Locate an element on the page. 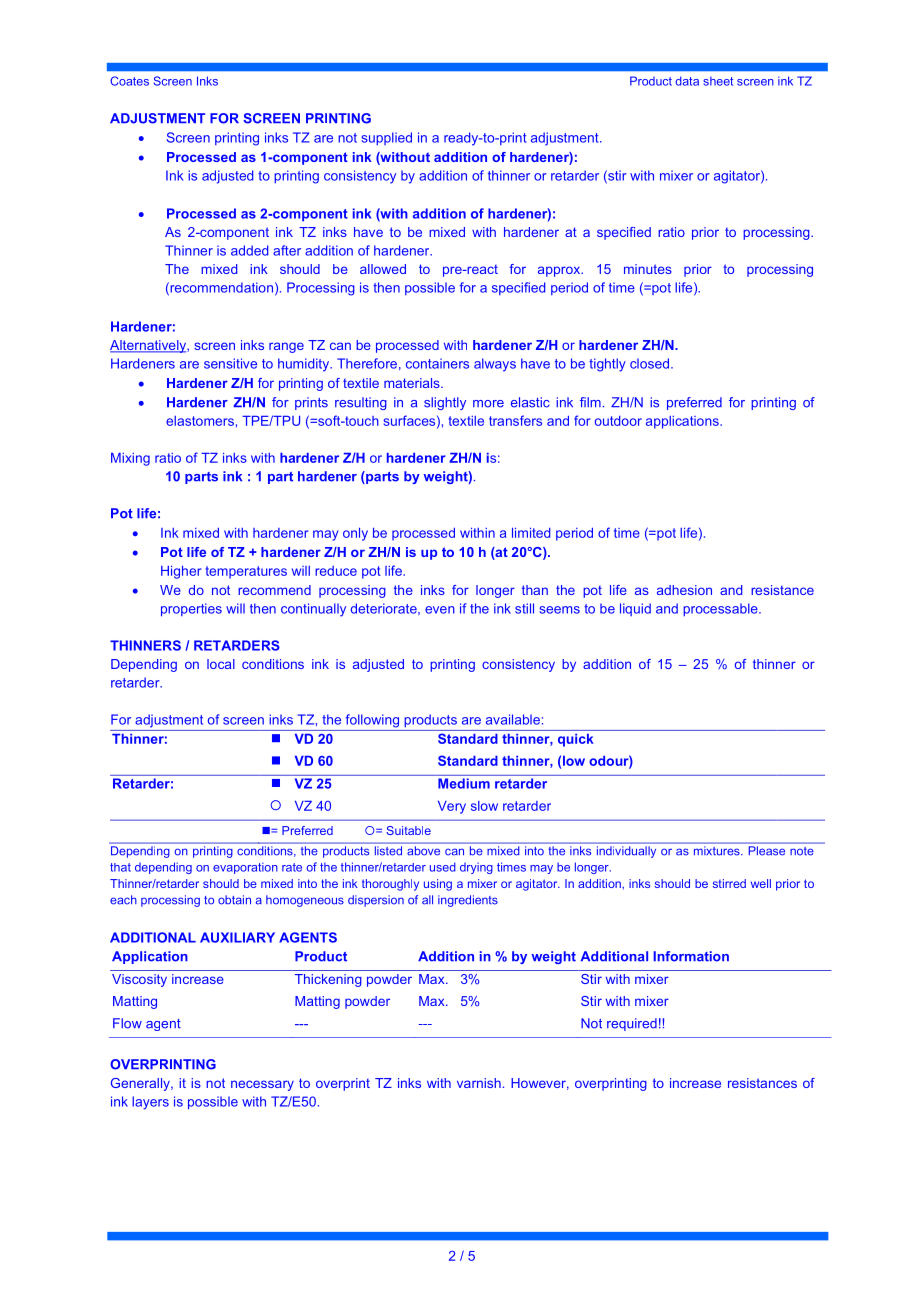 This image has height=1308, width=924. necessary is located at coordinates (262, 1085).
